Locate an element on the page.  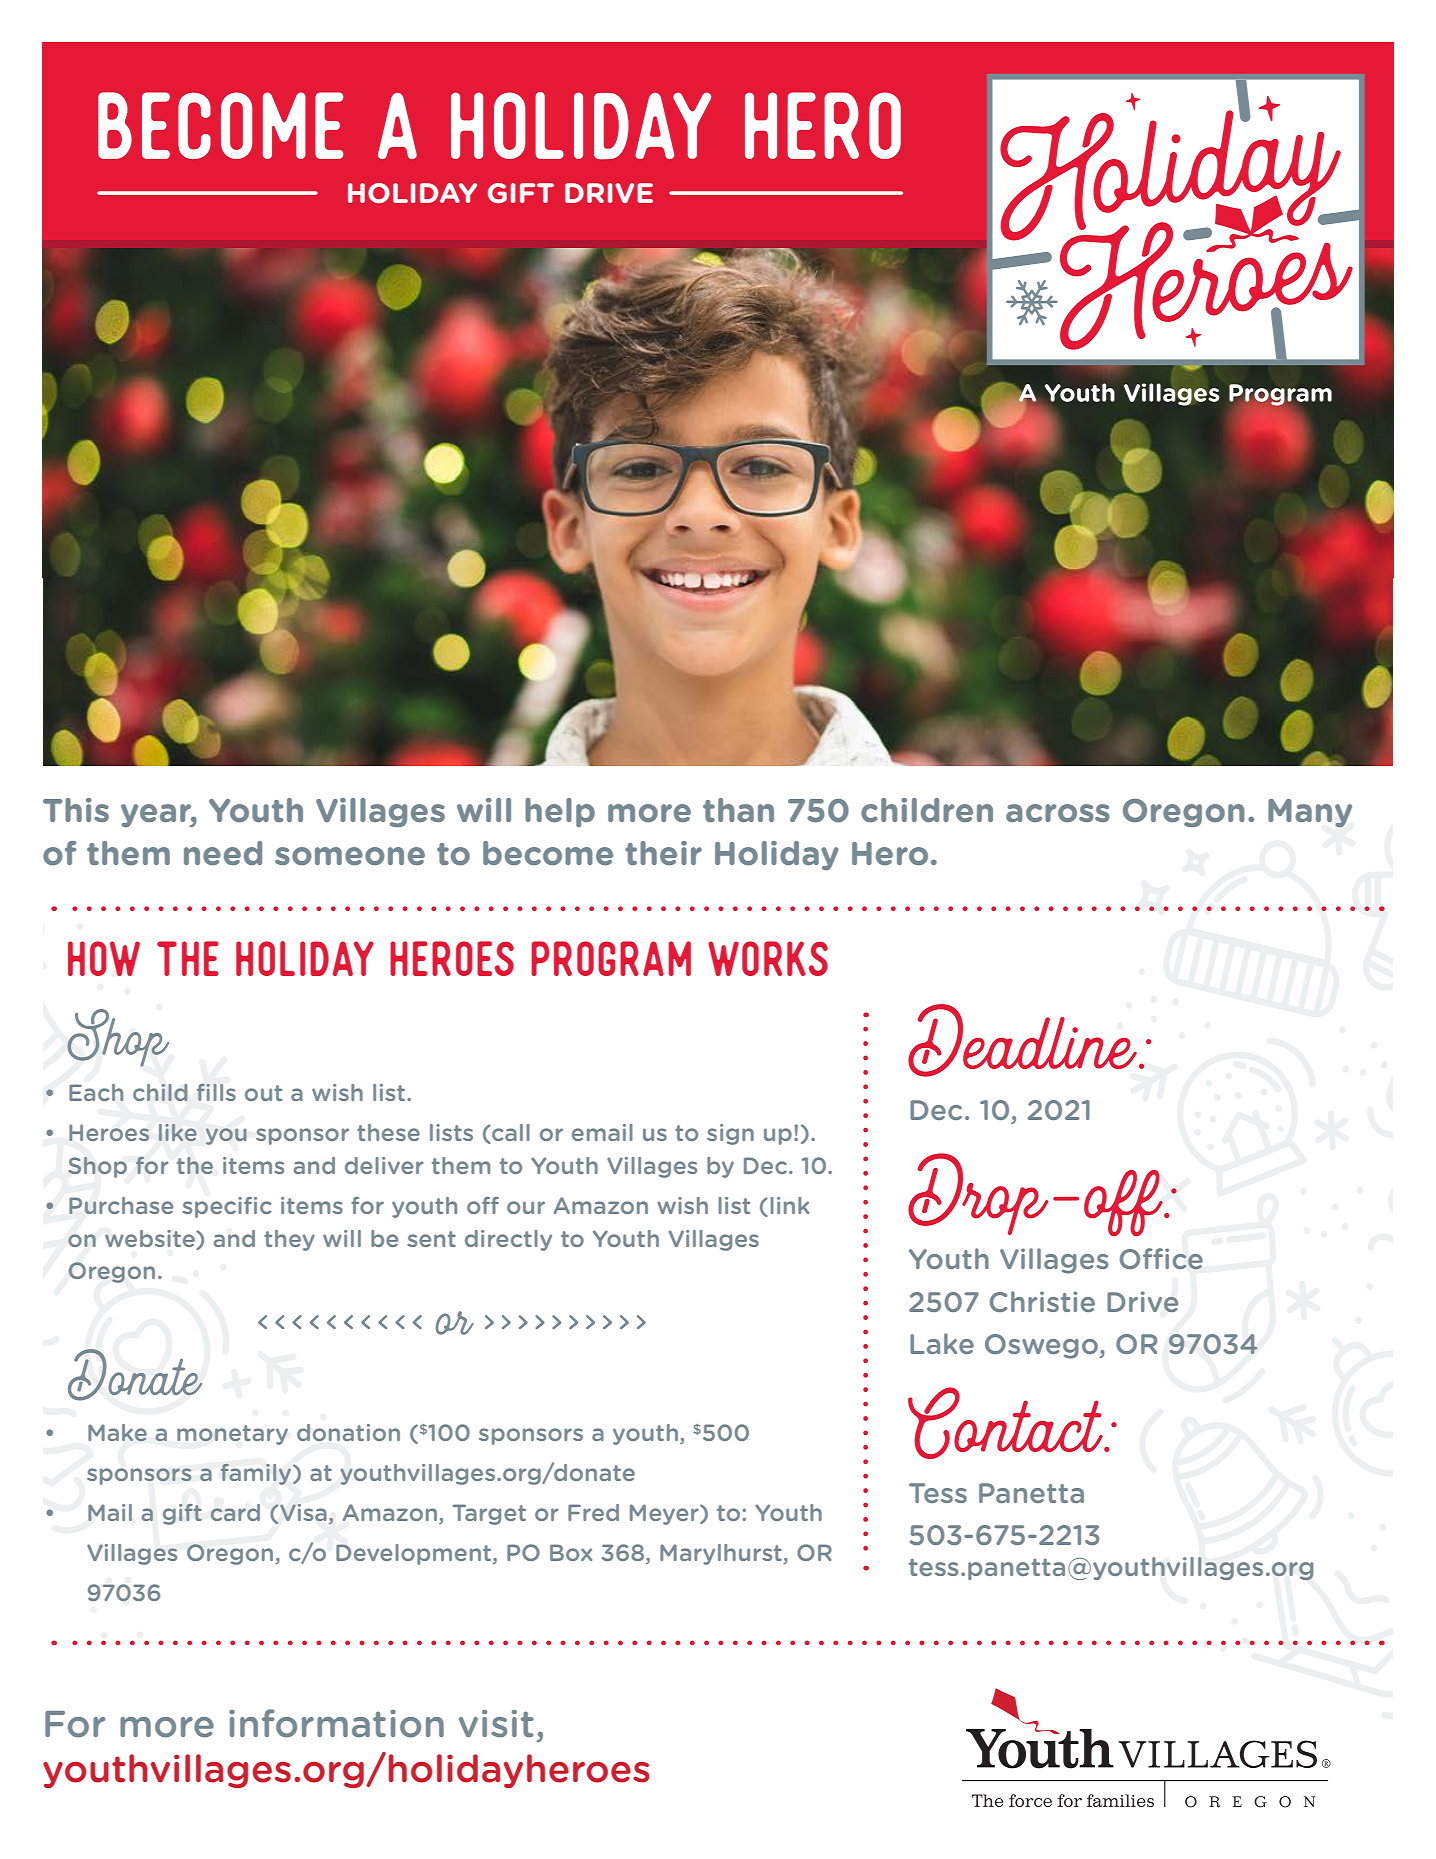
need is located at coordinates (223, 853).
